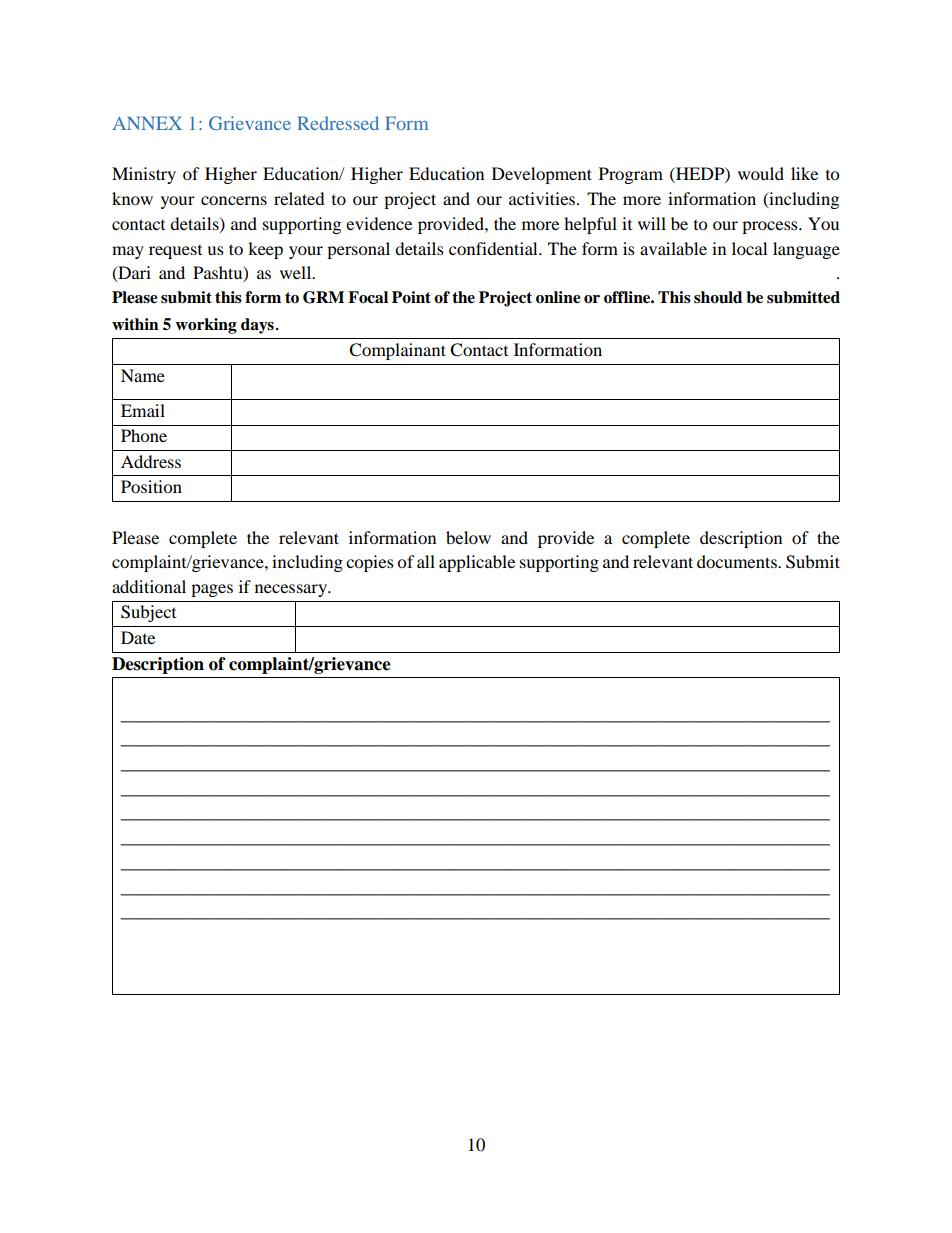 The height and width of the screenshot is (1233, 952). What do you see at coordinates (138, 637) in the screenshot?
I see `Date` at bounding box center [138, 637].
